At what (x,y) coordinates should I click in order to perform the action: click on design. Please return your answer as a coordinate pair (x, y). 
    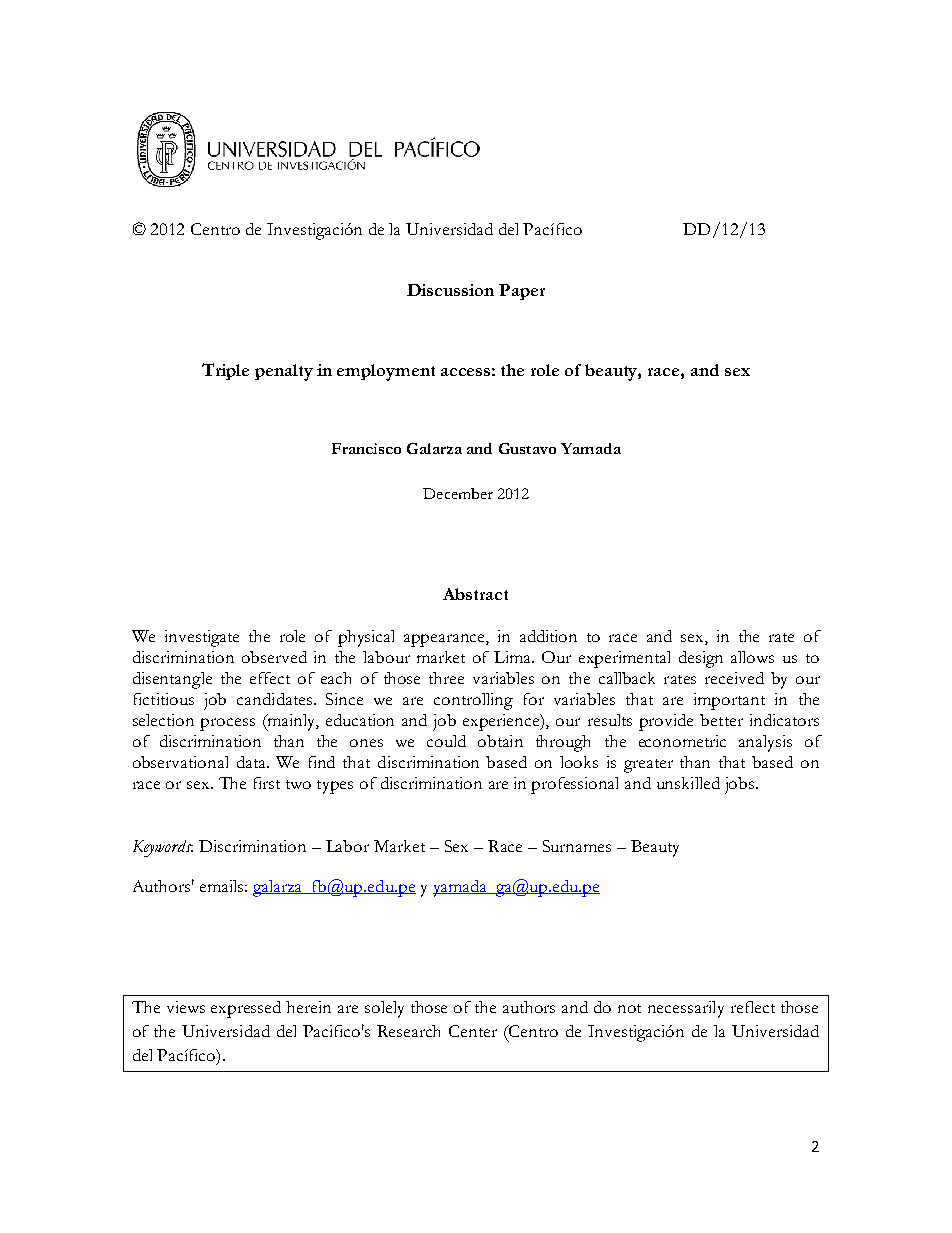
    Looking at the image, I should click on (701, 659).
